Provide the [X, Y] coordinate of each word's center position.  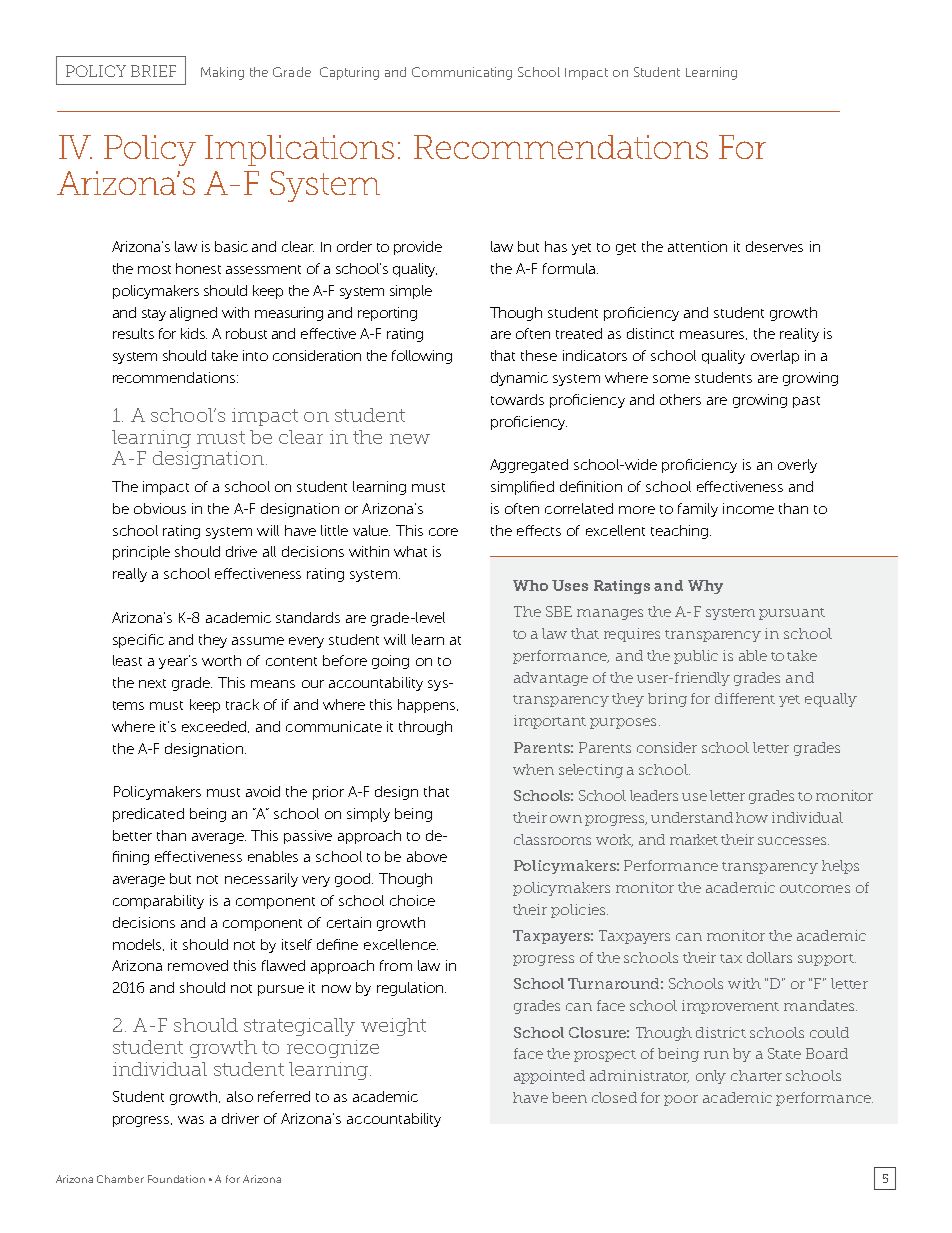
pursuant [792, 614]
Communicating [462, 73]
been [569, 1097]
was [191, 1120]
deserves [774, 246]
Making [222, 73]
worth [221, 660]
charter [756, 1075]
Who [530, 585]
